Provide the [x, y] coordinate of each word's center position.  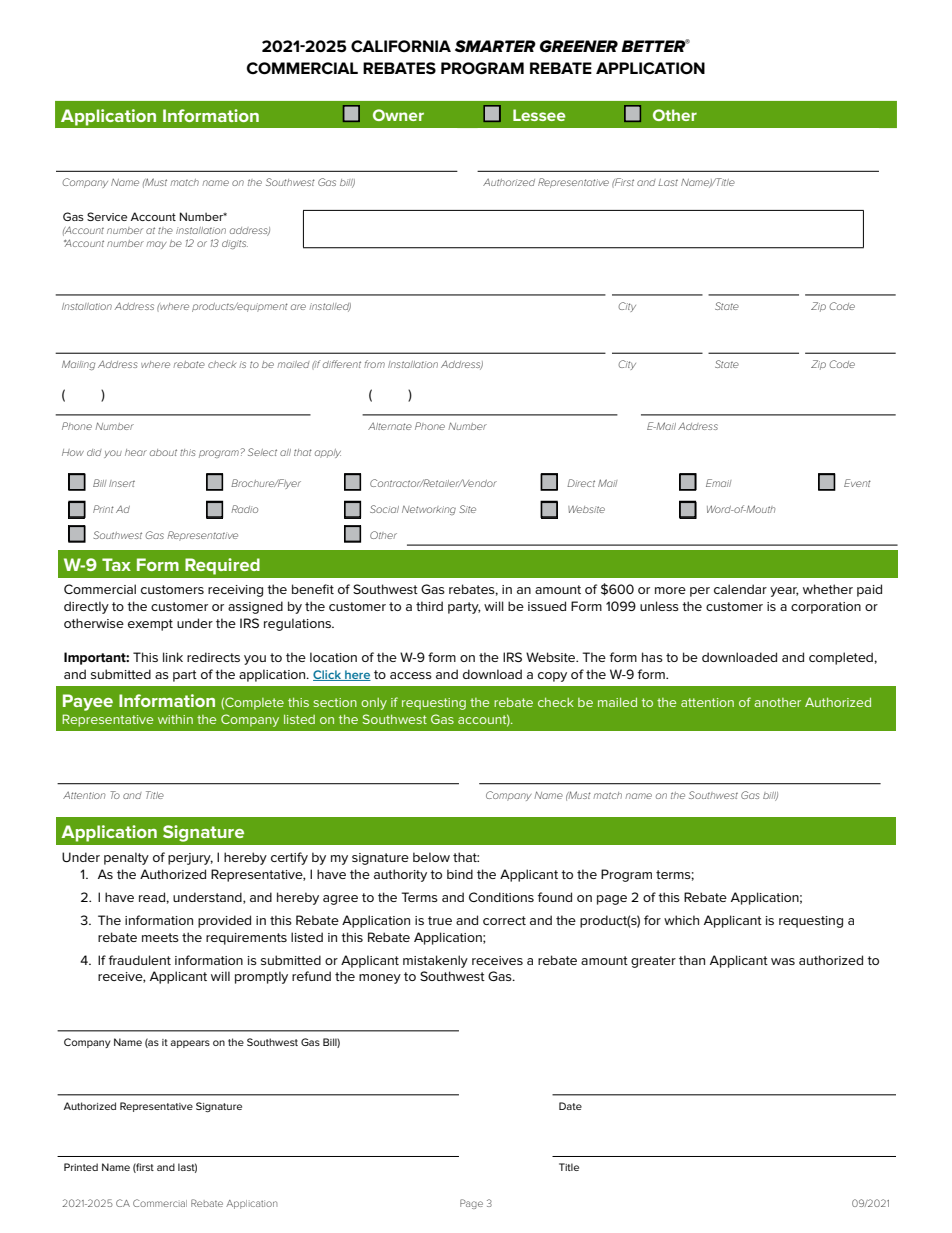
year [784, 592]
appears [190, 1044]
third [429, 606]
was [783, 961]
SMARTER [495, 46]
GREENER [579, 46]
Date [570, 1106]
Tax [116, 564]
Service [107, 216]
